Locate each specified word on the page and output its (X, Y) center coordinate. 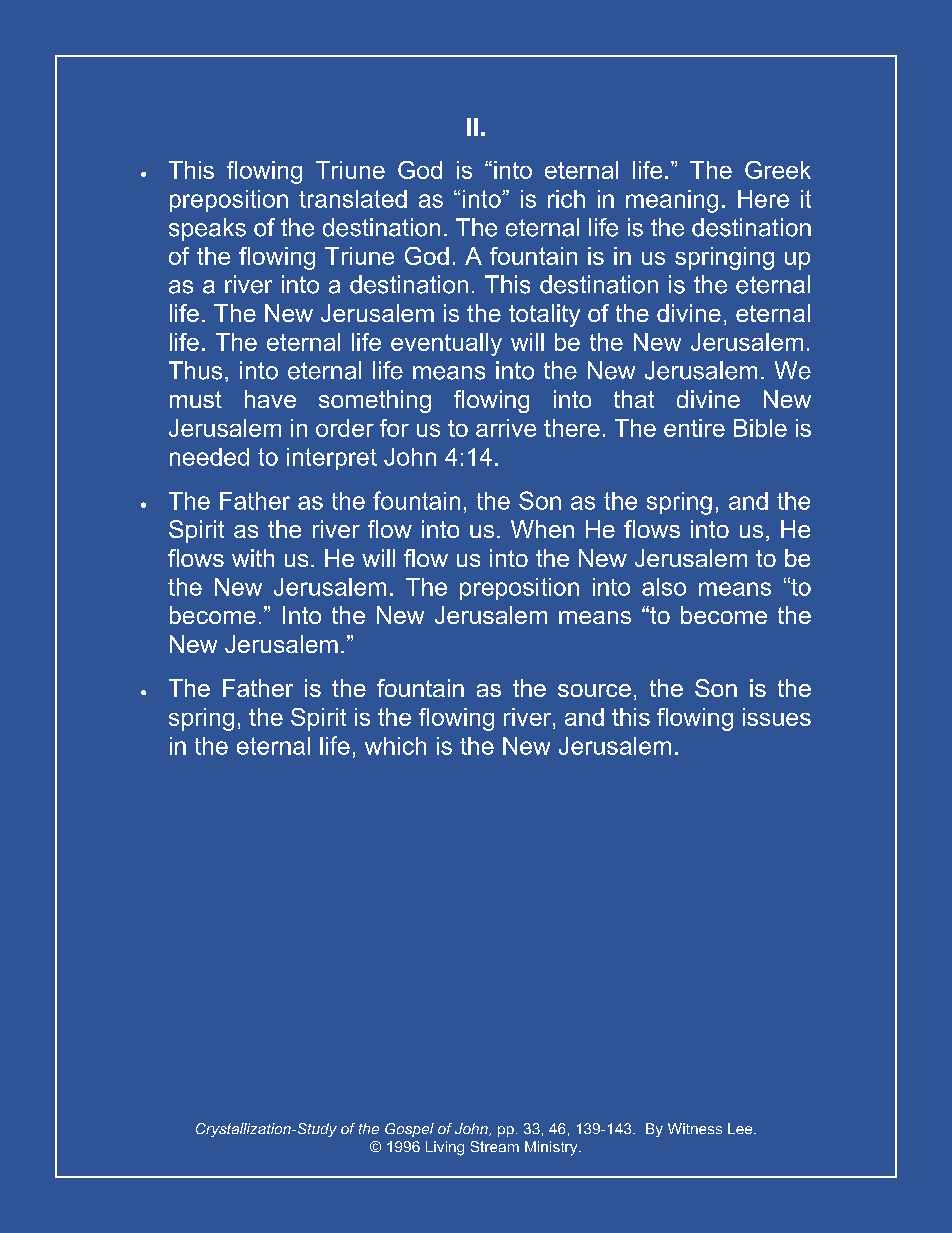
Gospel (409, 1130)
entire (694, 428)
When (542, 529)
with (253, 558)
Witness (695, 1128)
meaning (672, 201)
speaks (207, 229)
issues (777, 717)
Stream (495, 1146)
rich (566, 199)
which (395, 746)
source (594, 690)
